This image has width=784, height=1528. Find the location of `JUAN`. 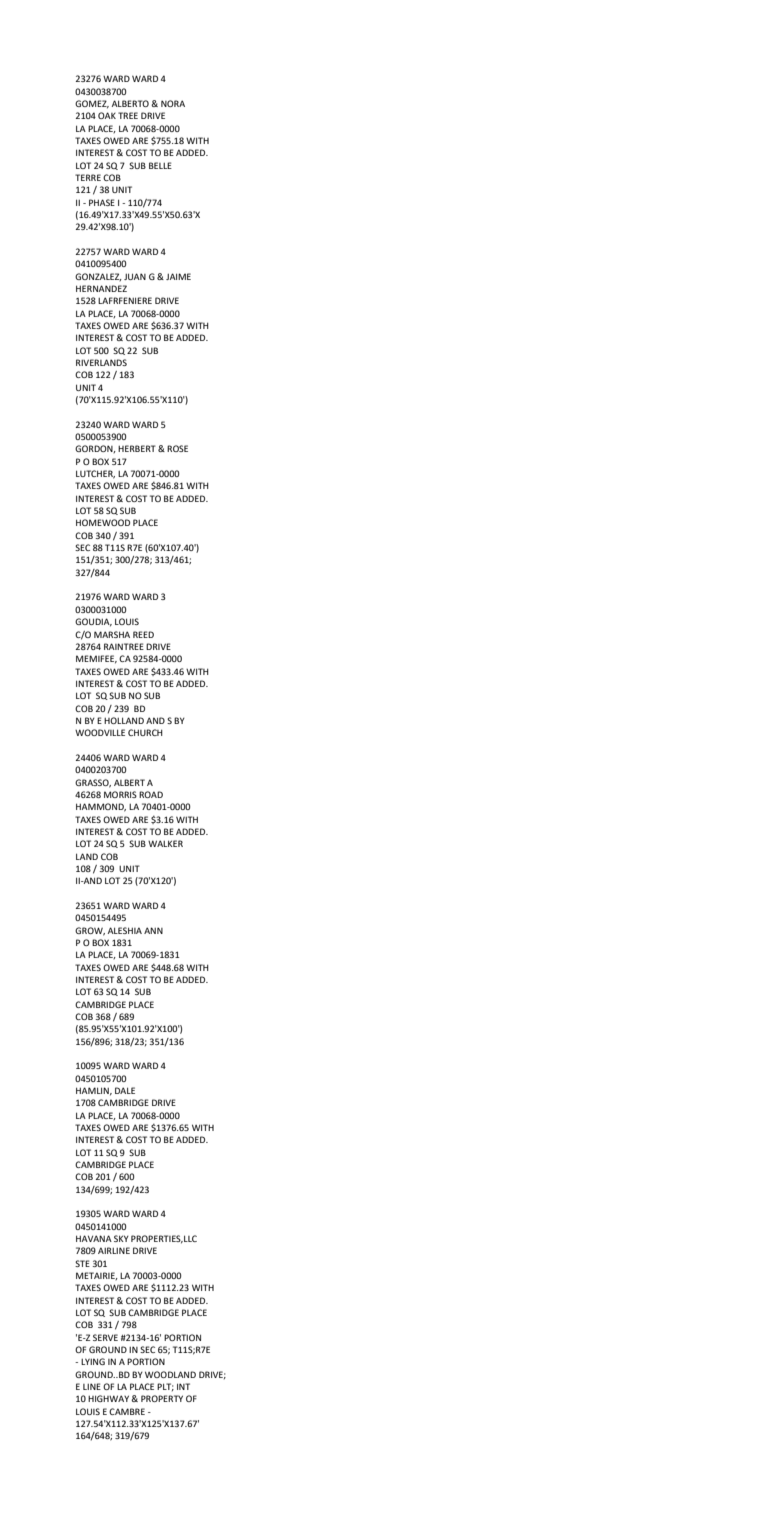

JUAN is located at coordinates (135, 276).
